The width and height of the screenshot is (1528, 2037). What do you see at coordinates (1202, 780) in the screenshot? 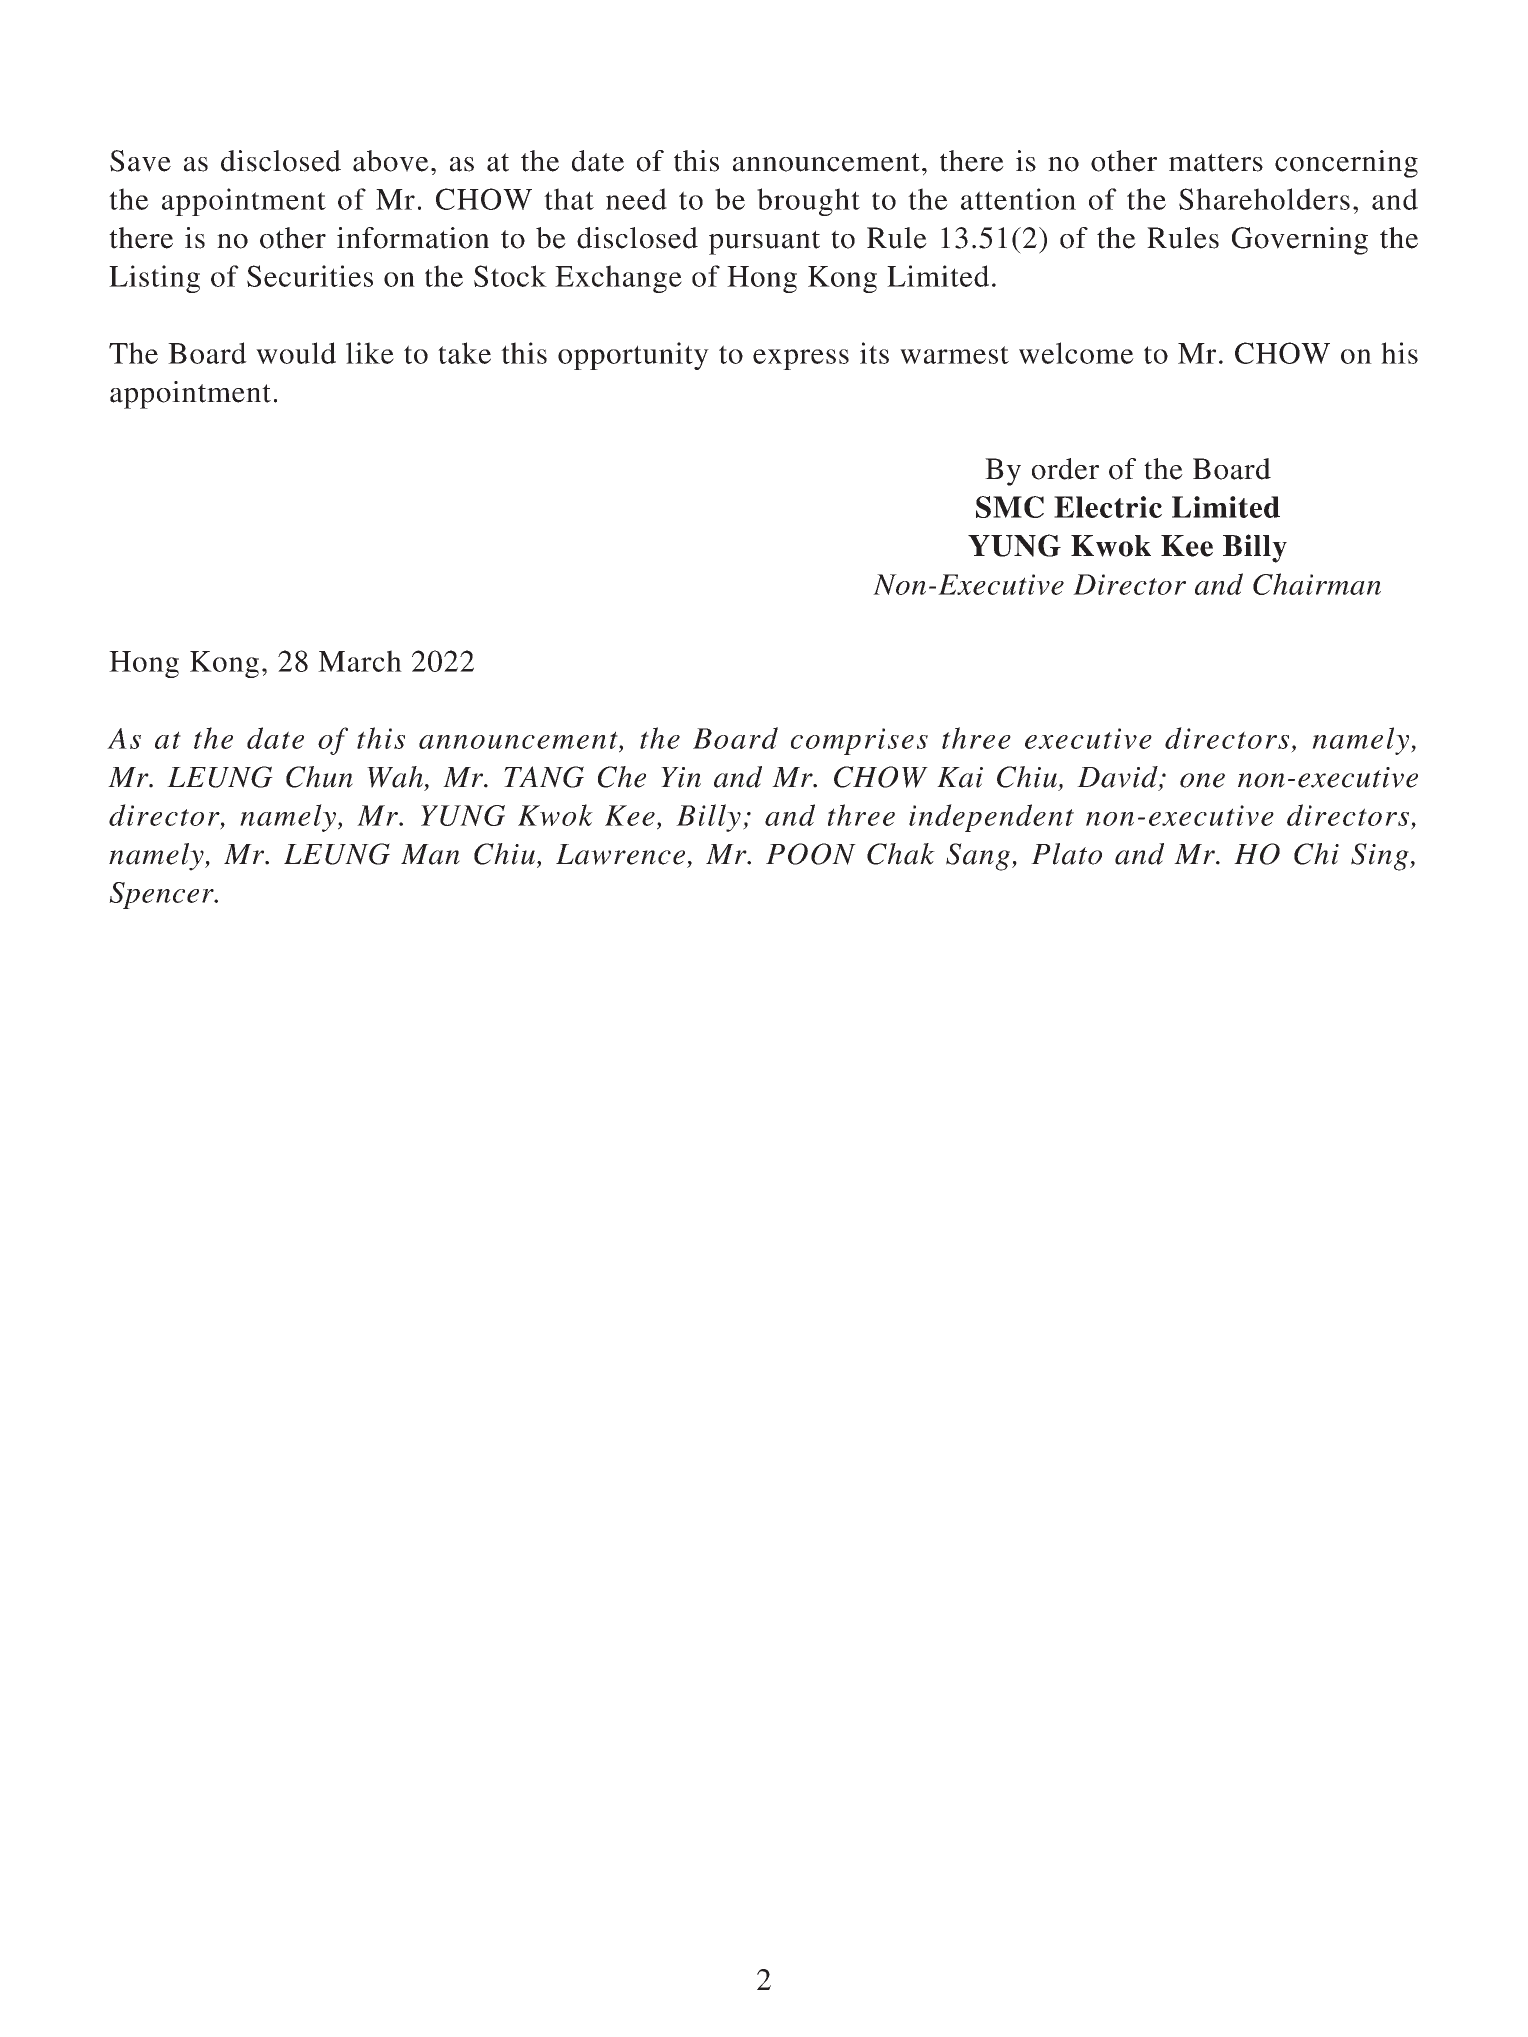
I see `one` at bounding box center [1202, 780].
